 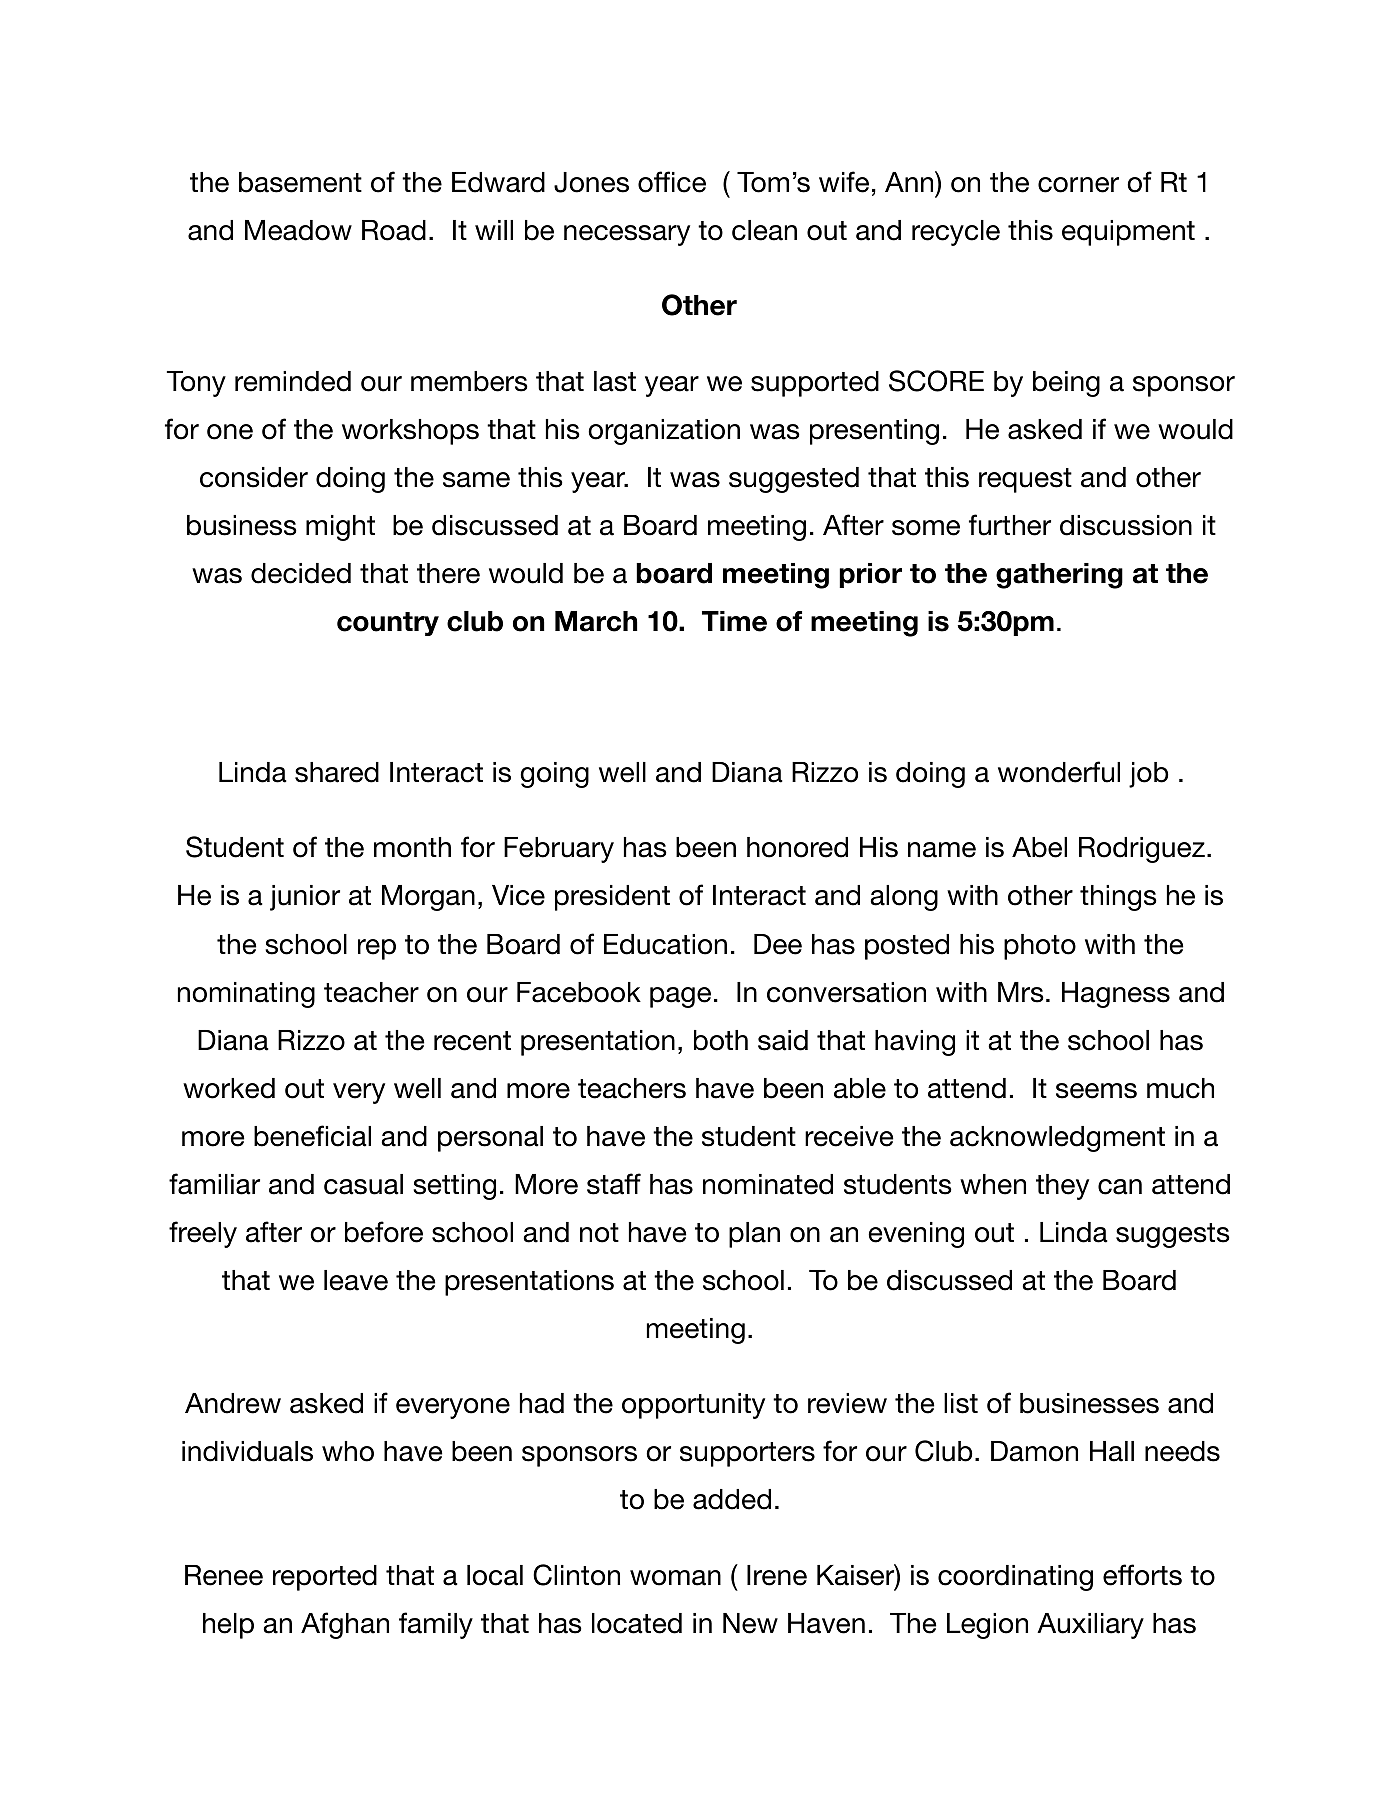 I want to click on reported, so click(x=325, y=1578).
